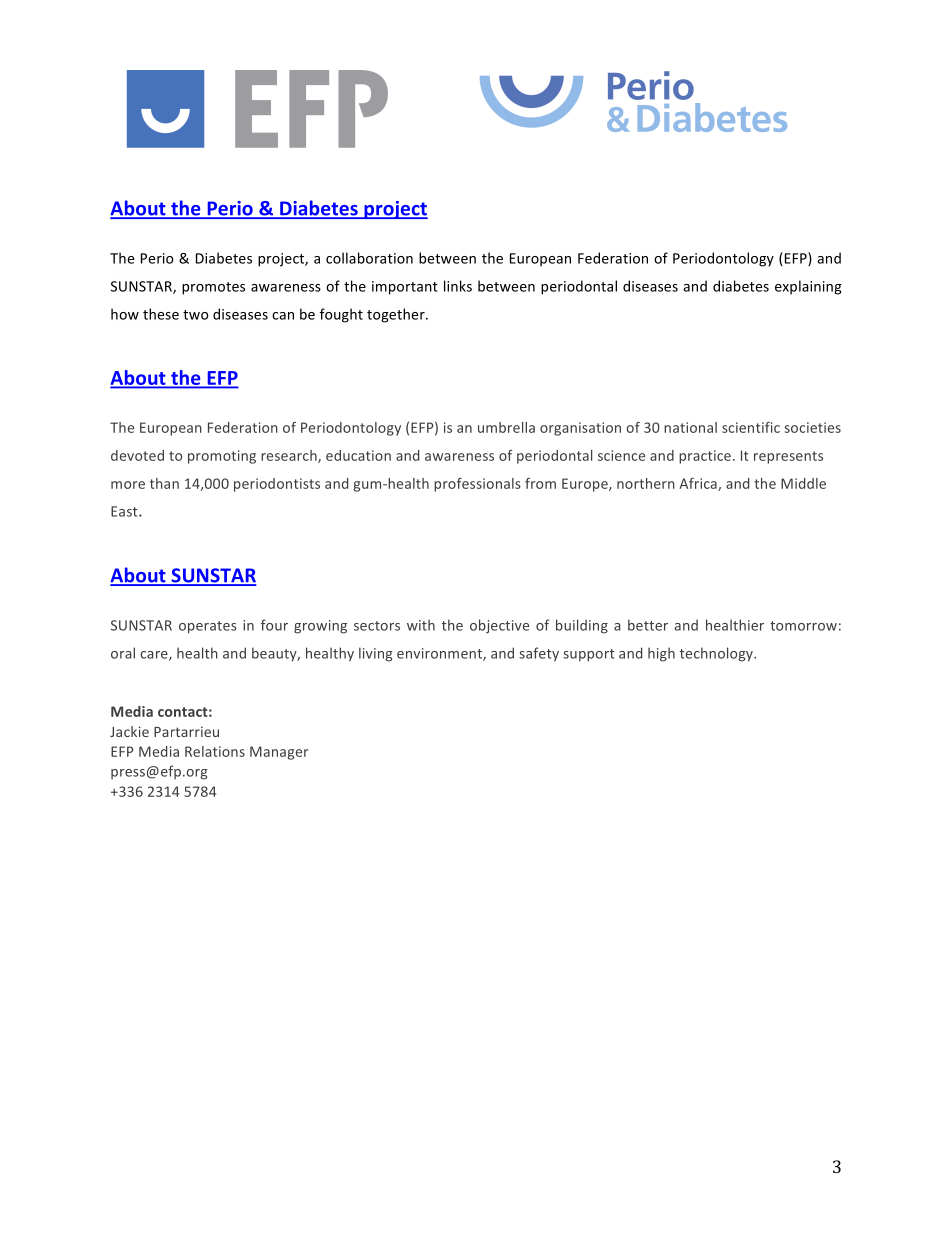 The height and width of the screenshot is (1233, 952). I want to click on links, so click(458, 286).
